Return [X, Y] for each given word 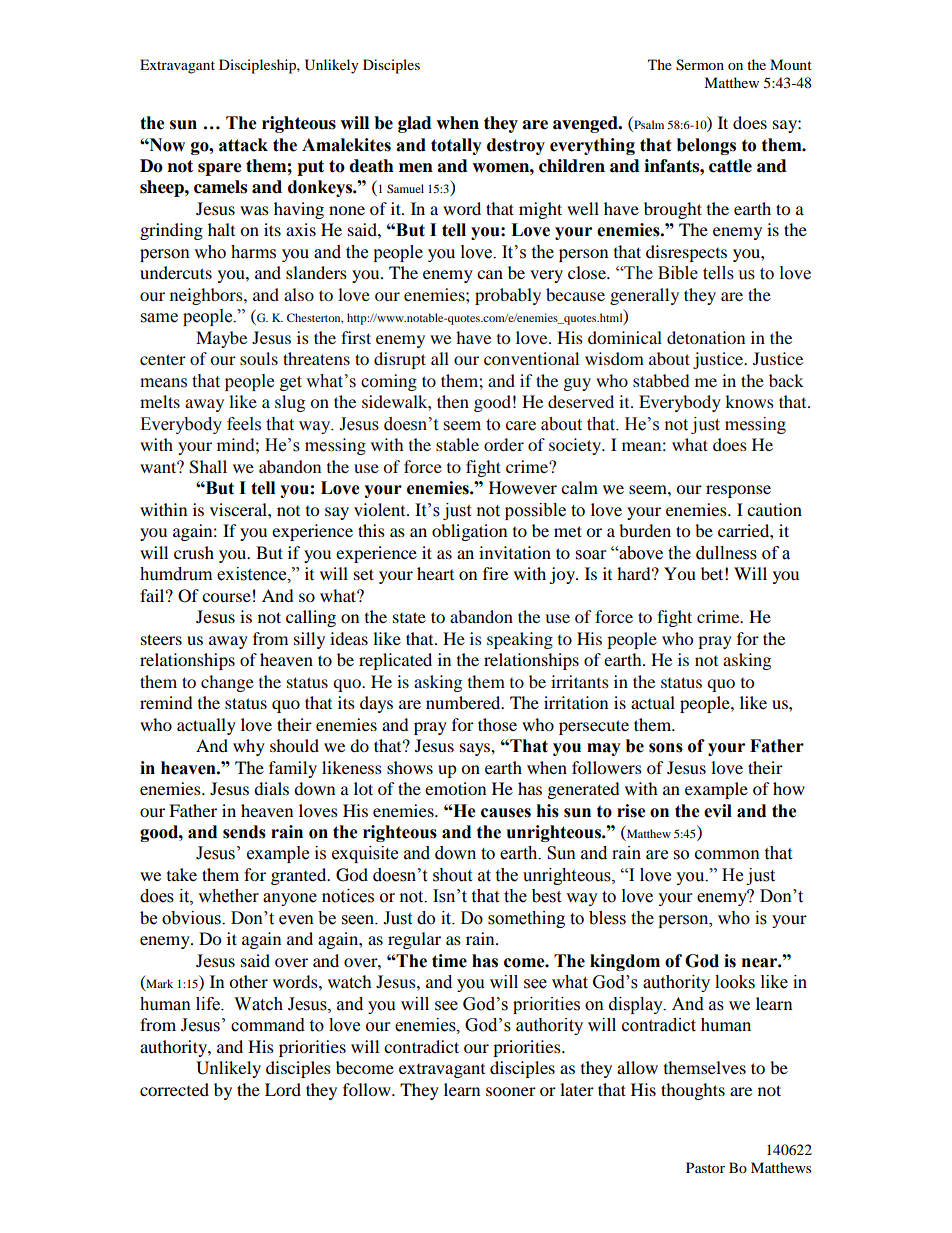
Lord [283, 1089]
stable [457, 444]
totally [456, 146]
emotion [455, 788]
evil [718, 811]
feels [244, 424]
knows [749, 401]
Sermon [700, 65]
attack [243, 145]
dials [271, 788]
